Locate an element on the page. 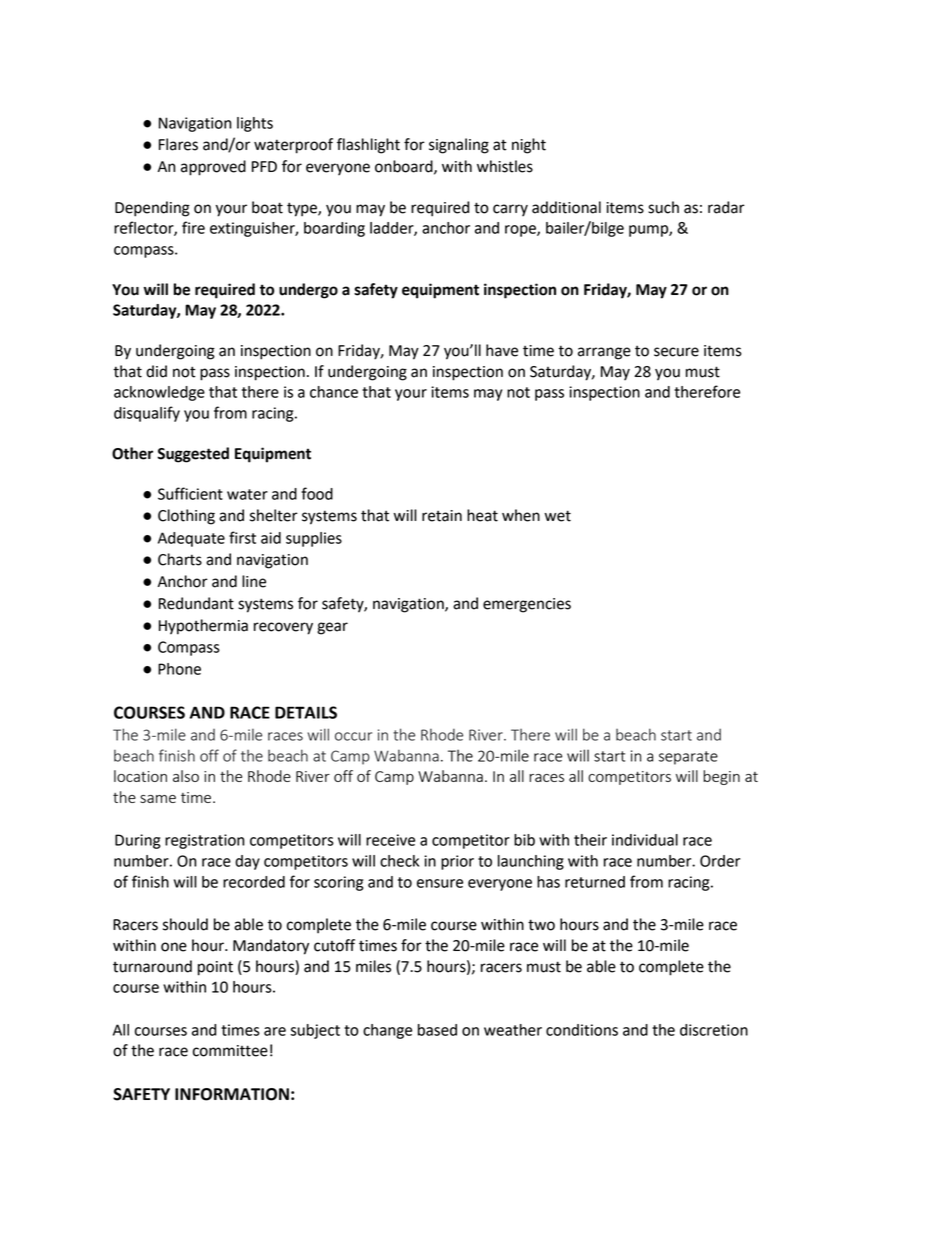 Image resolution: width=952 pixels, height=1233 pixels. such is located at coordinates (663, 207).
